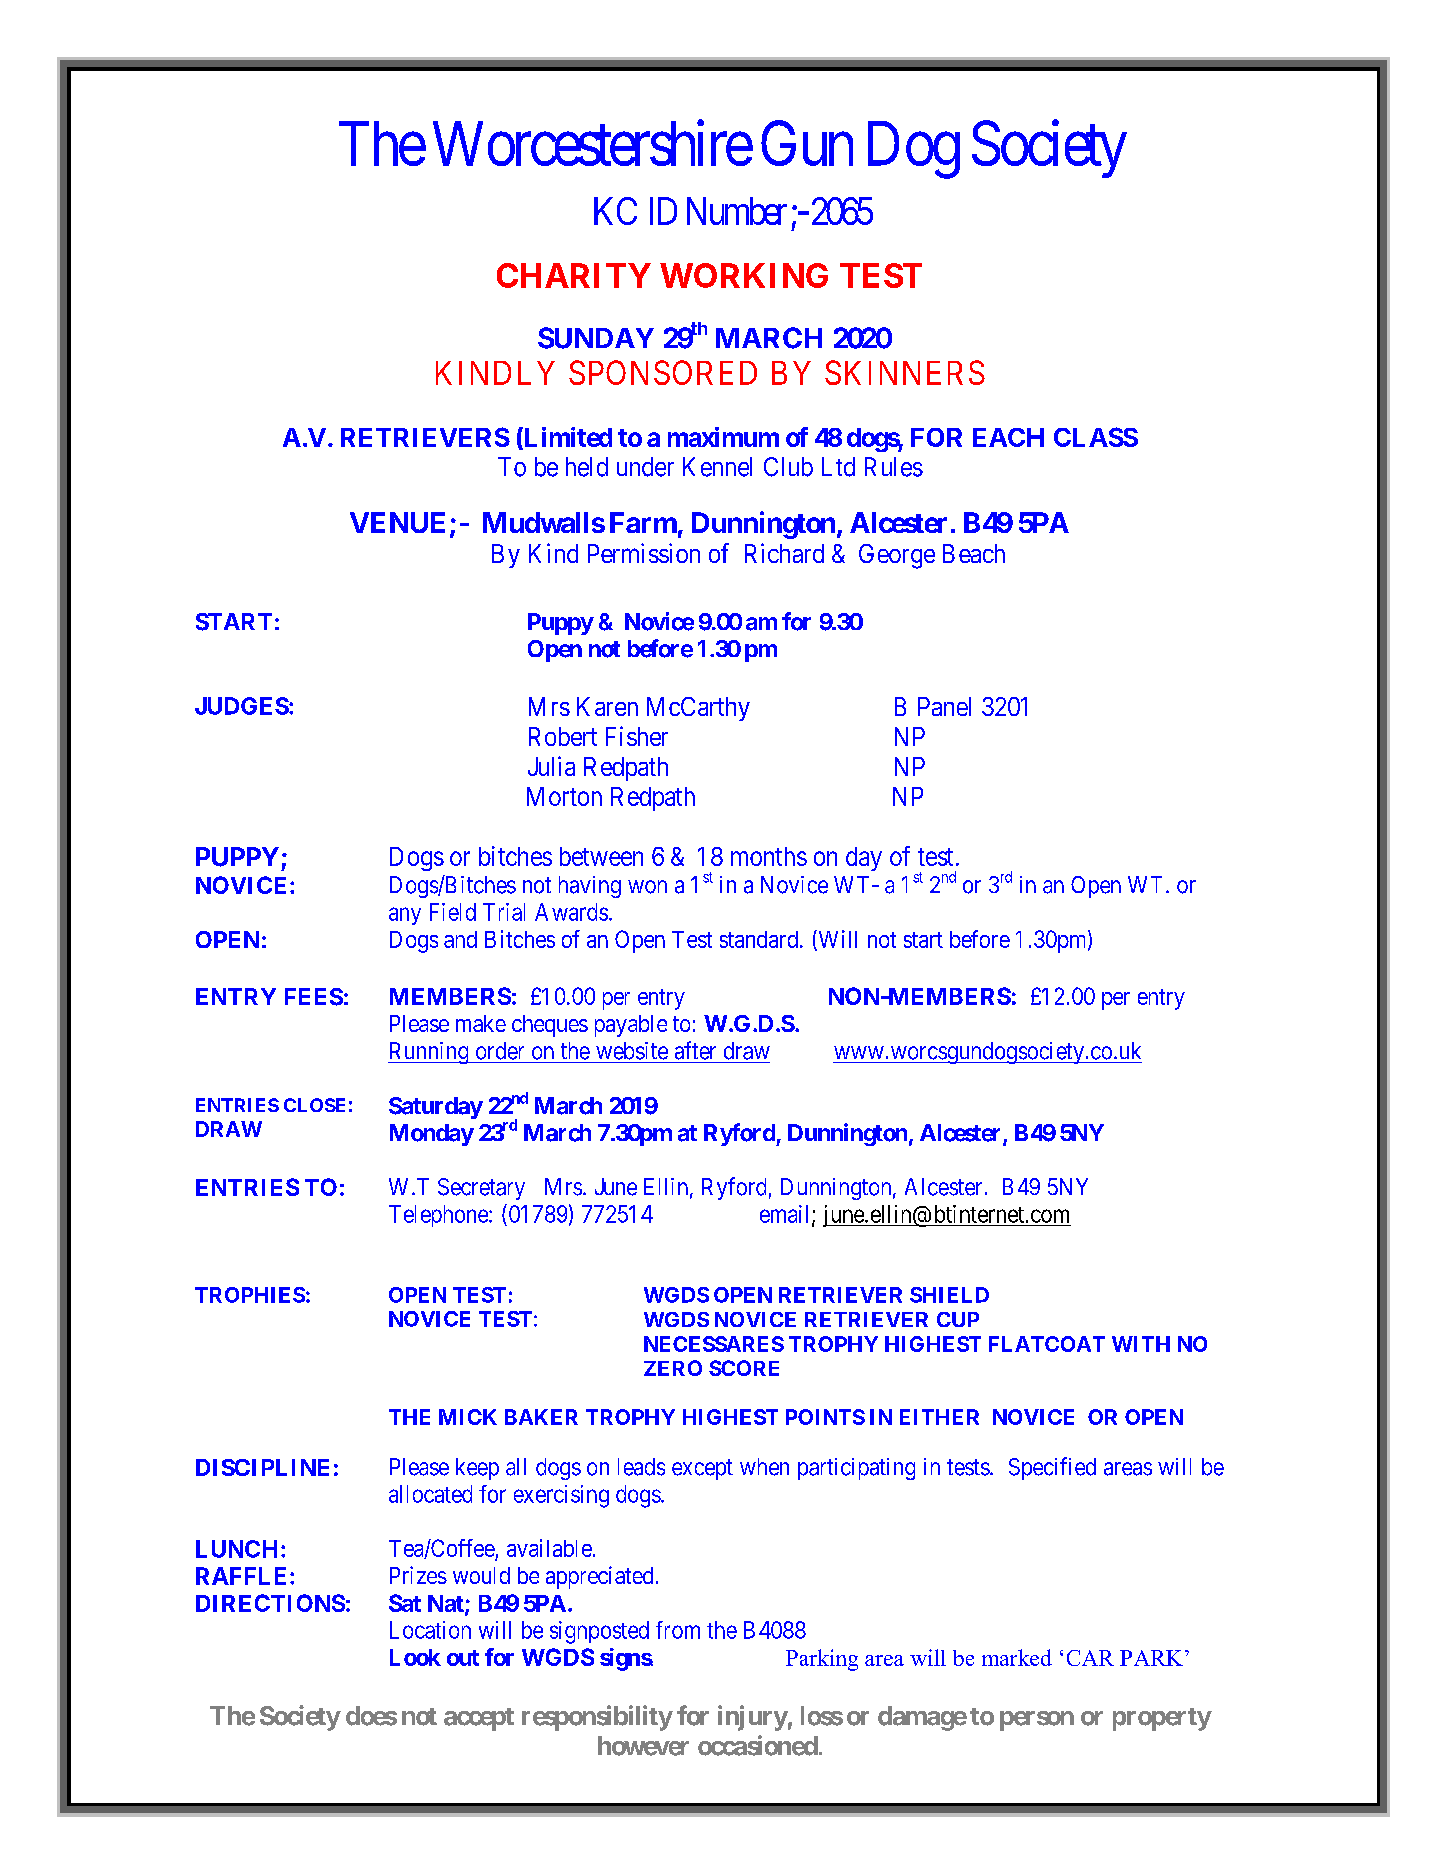 This screenshot has width=1447, height=1873. Describe the element at coordinates (574, 275) in the screenshot. I see `CHARITY` at that location.
